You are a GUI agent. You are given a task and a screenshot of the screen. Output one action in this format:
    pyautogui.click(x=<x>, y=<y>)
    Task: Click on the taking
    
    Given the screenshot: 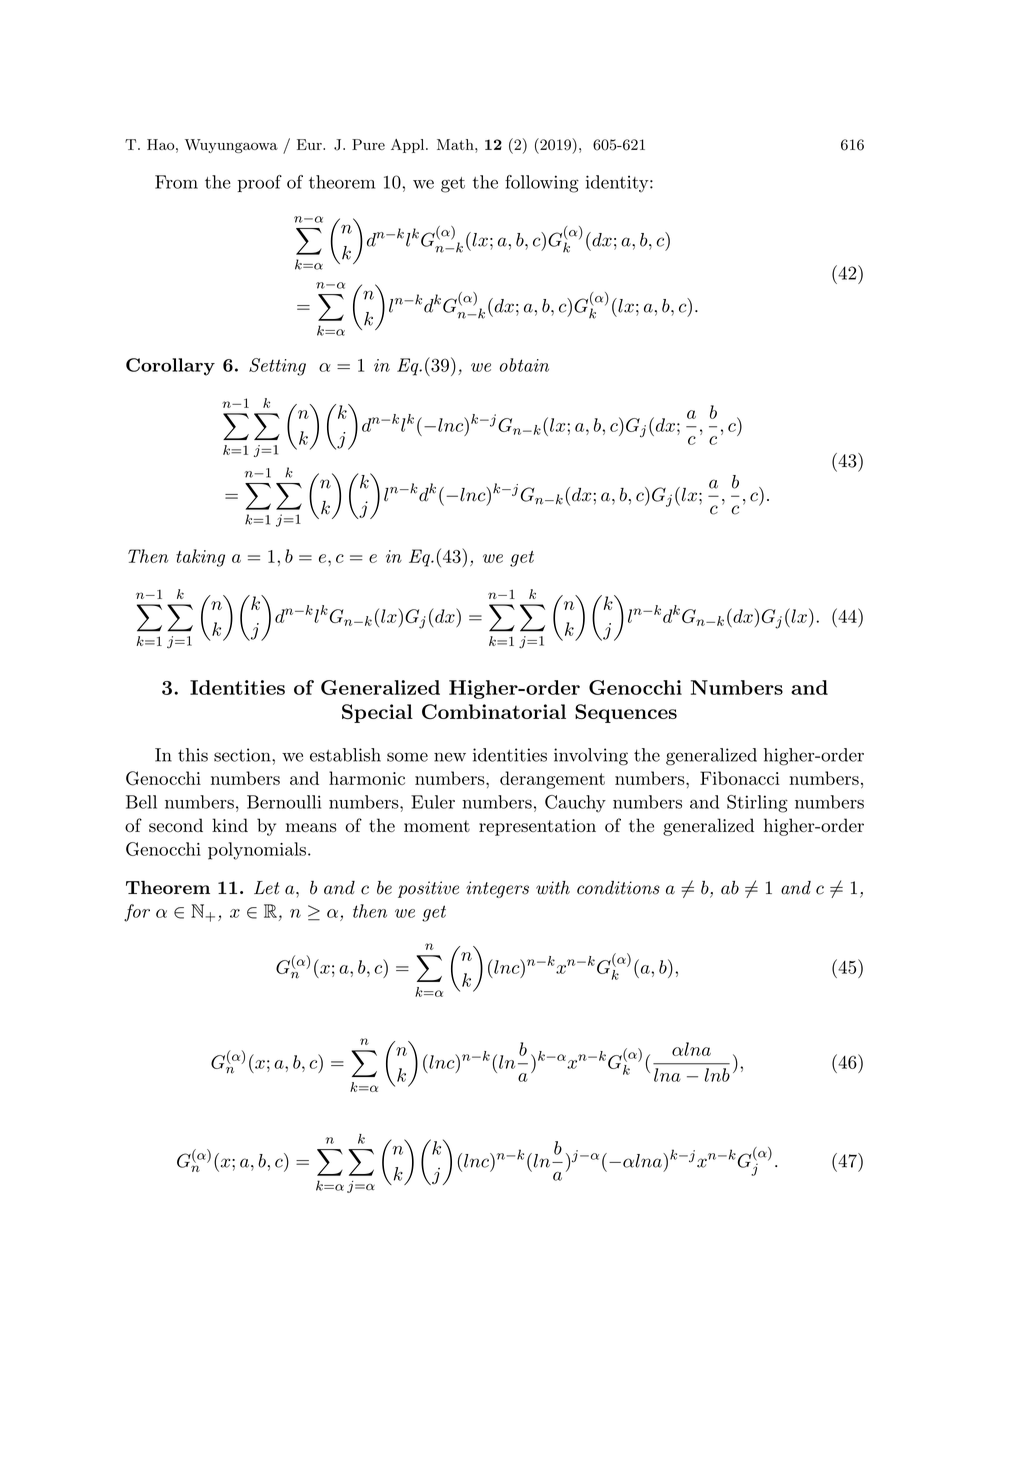 What is the action you would take?
    pyautogui.click(x=200, y=558)
